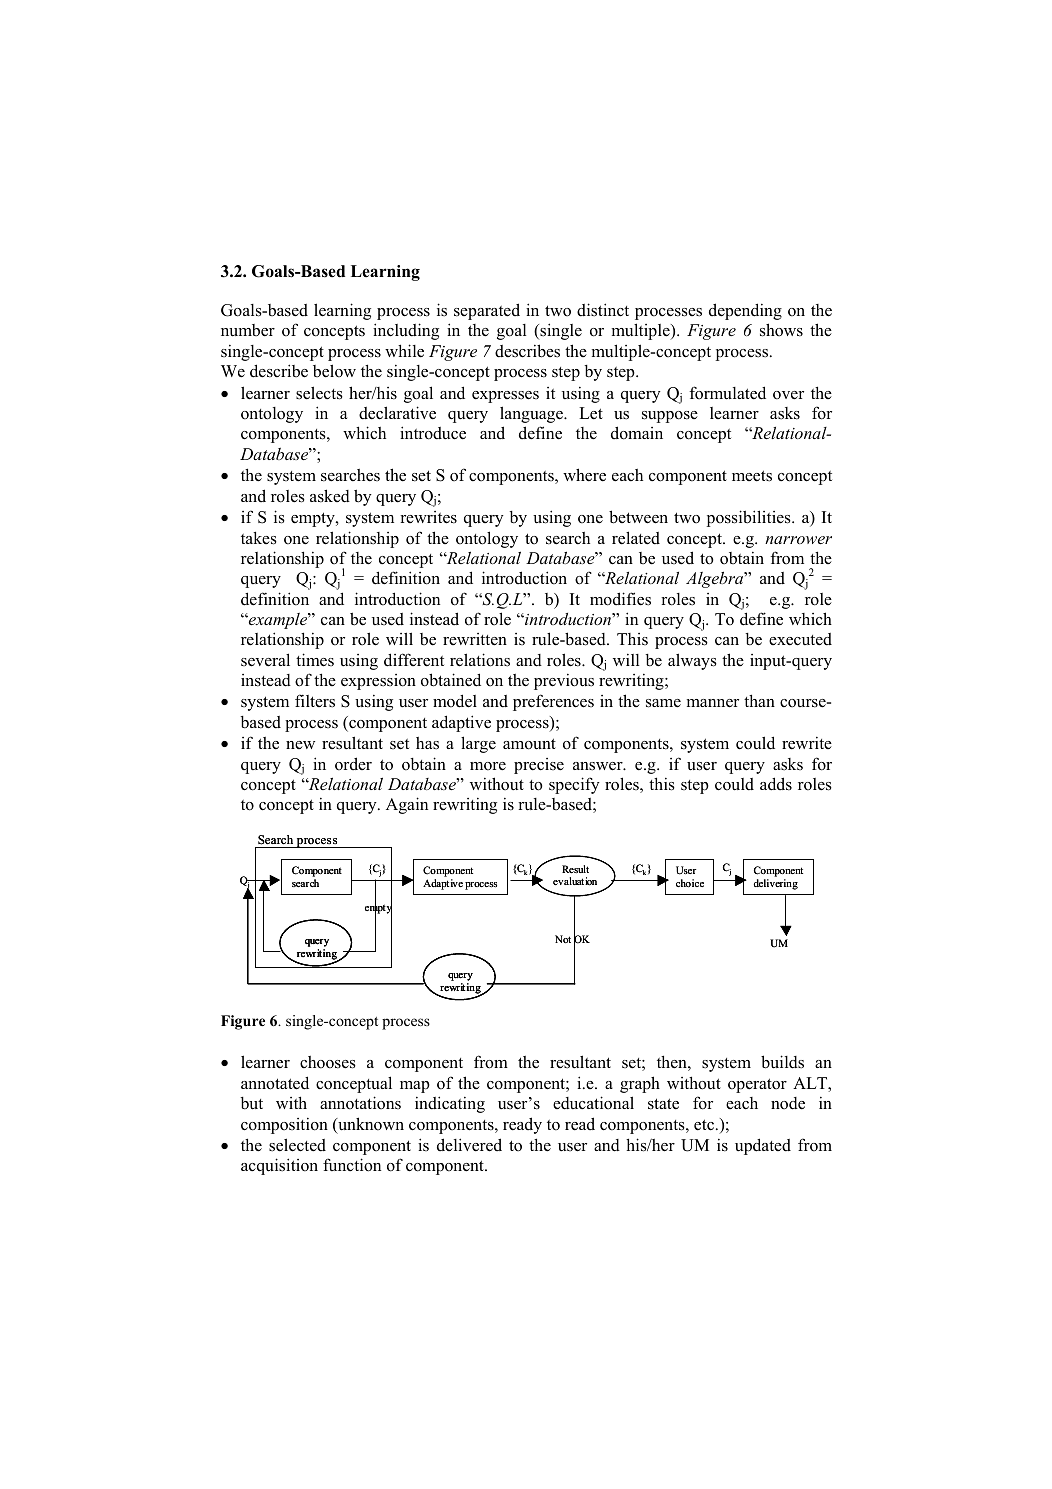 Image resolution: width=1052 pixels, height=1489 pixels. What do you see at coordinates (745, 311) in the image?
I see `depending` at bounding box center [745, 311].
